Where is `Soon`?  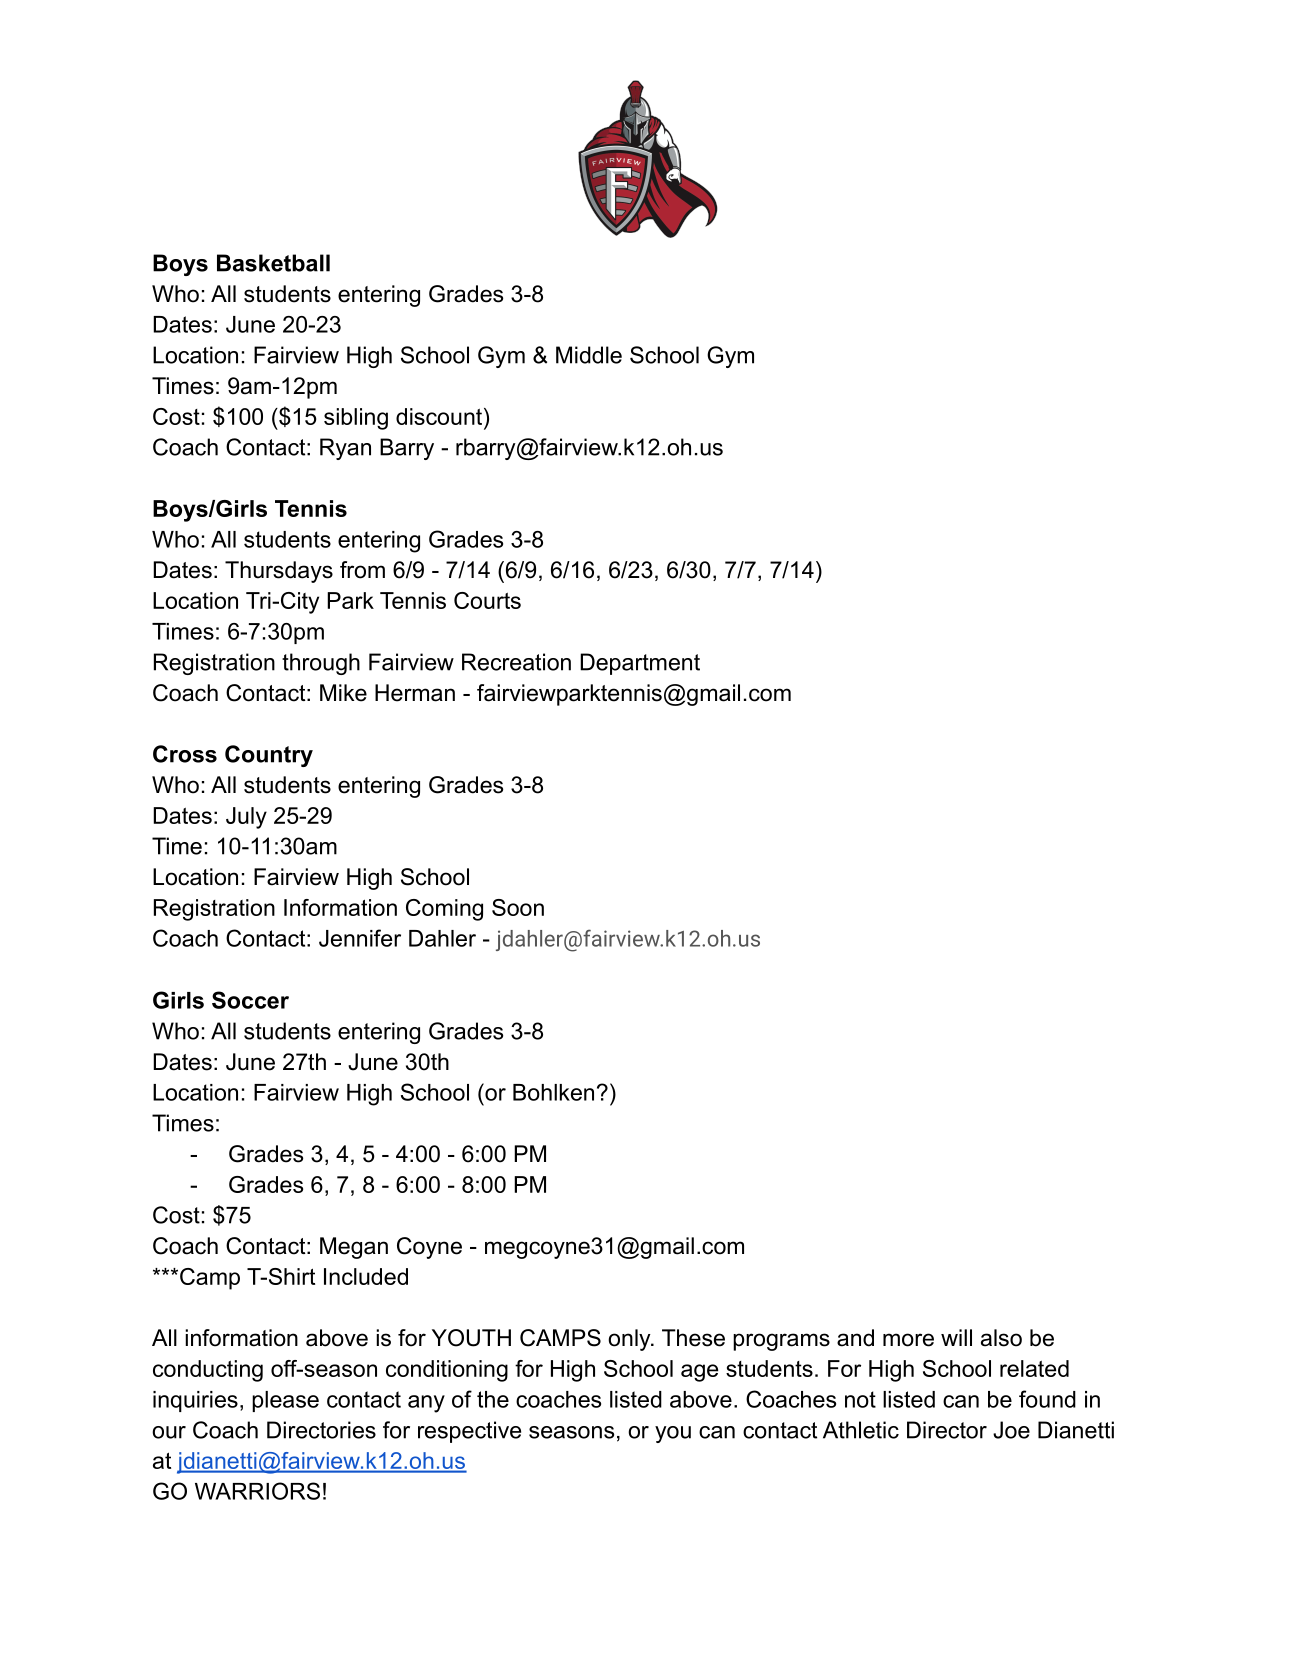
Soon is located at coordinates (518, 907).
